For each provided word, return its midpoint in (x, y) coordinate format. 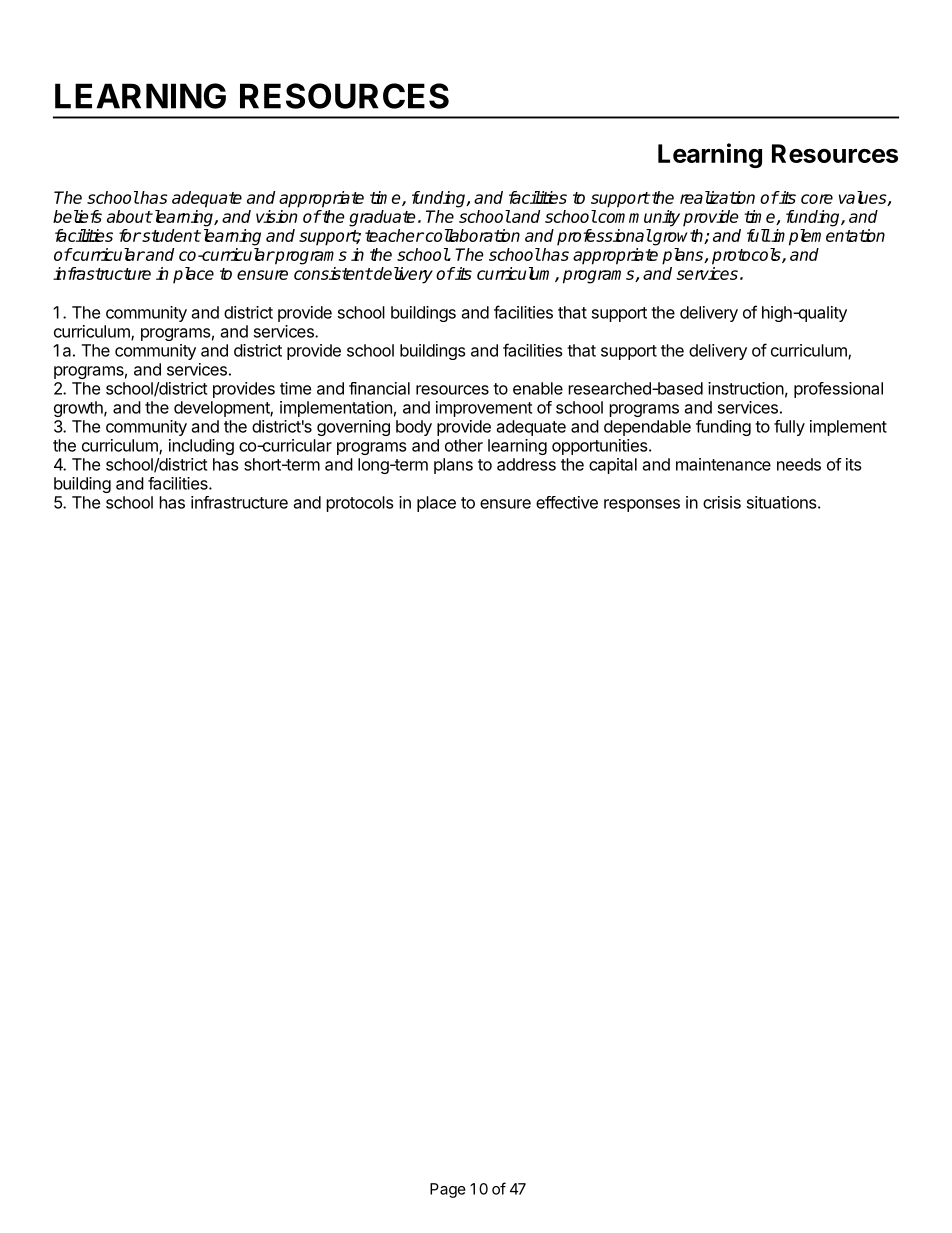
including (201, 447)
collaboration (471, 235)
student (170, 235)
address (526, 464)
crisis (722, 502)
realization (717, 197)
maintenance (723, 464)
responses (642, 505)
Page (448, 1190)
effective (567, 502)
